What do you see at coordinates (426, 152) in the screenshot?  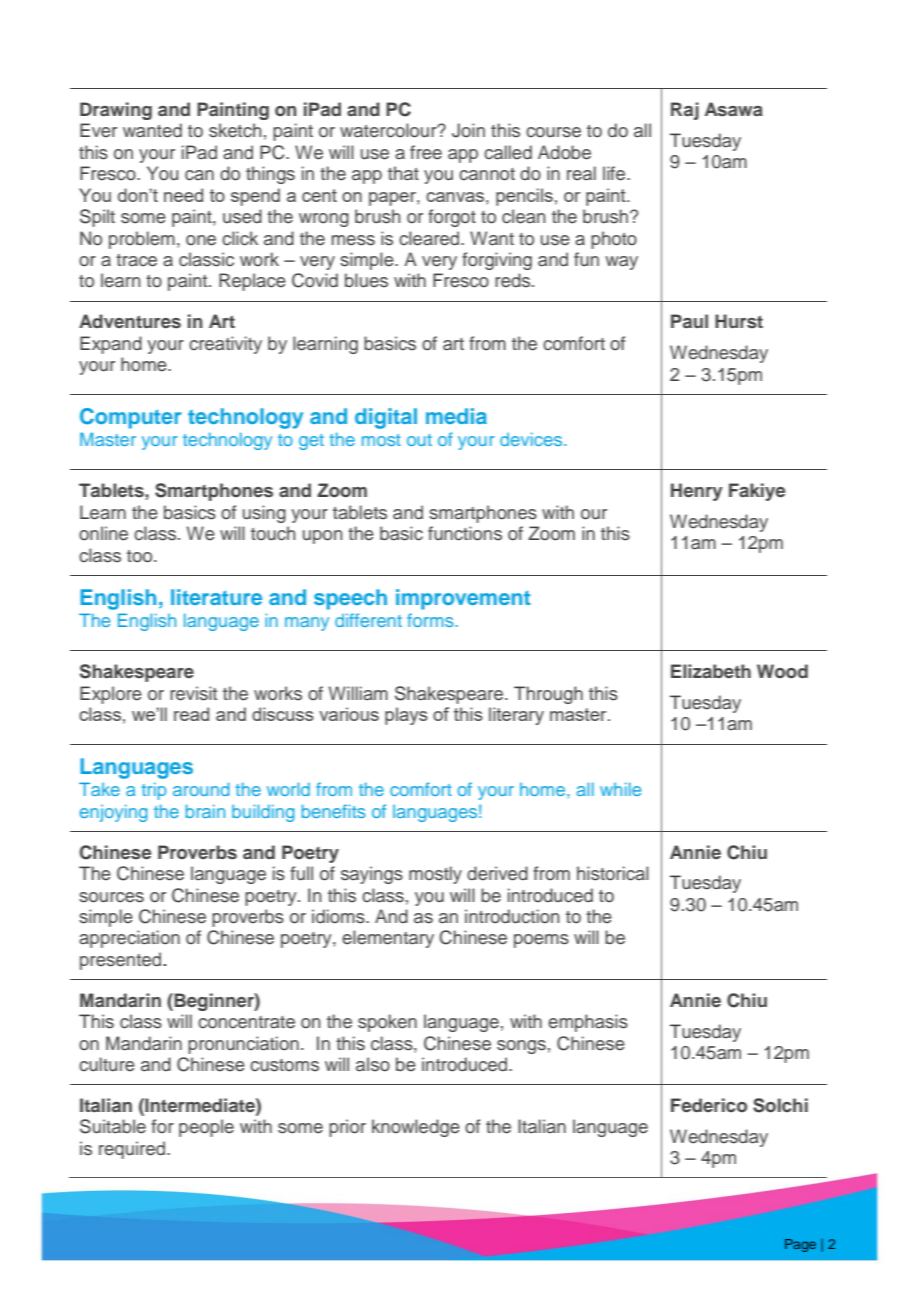 I see `free` at bounding box center [426, 152].
